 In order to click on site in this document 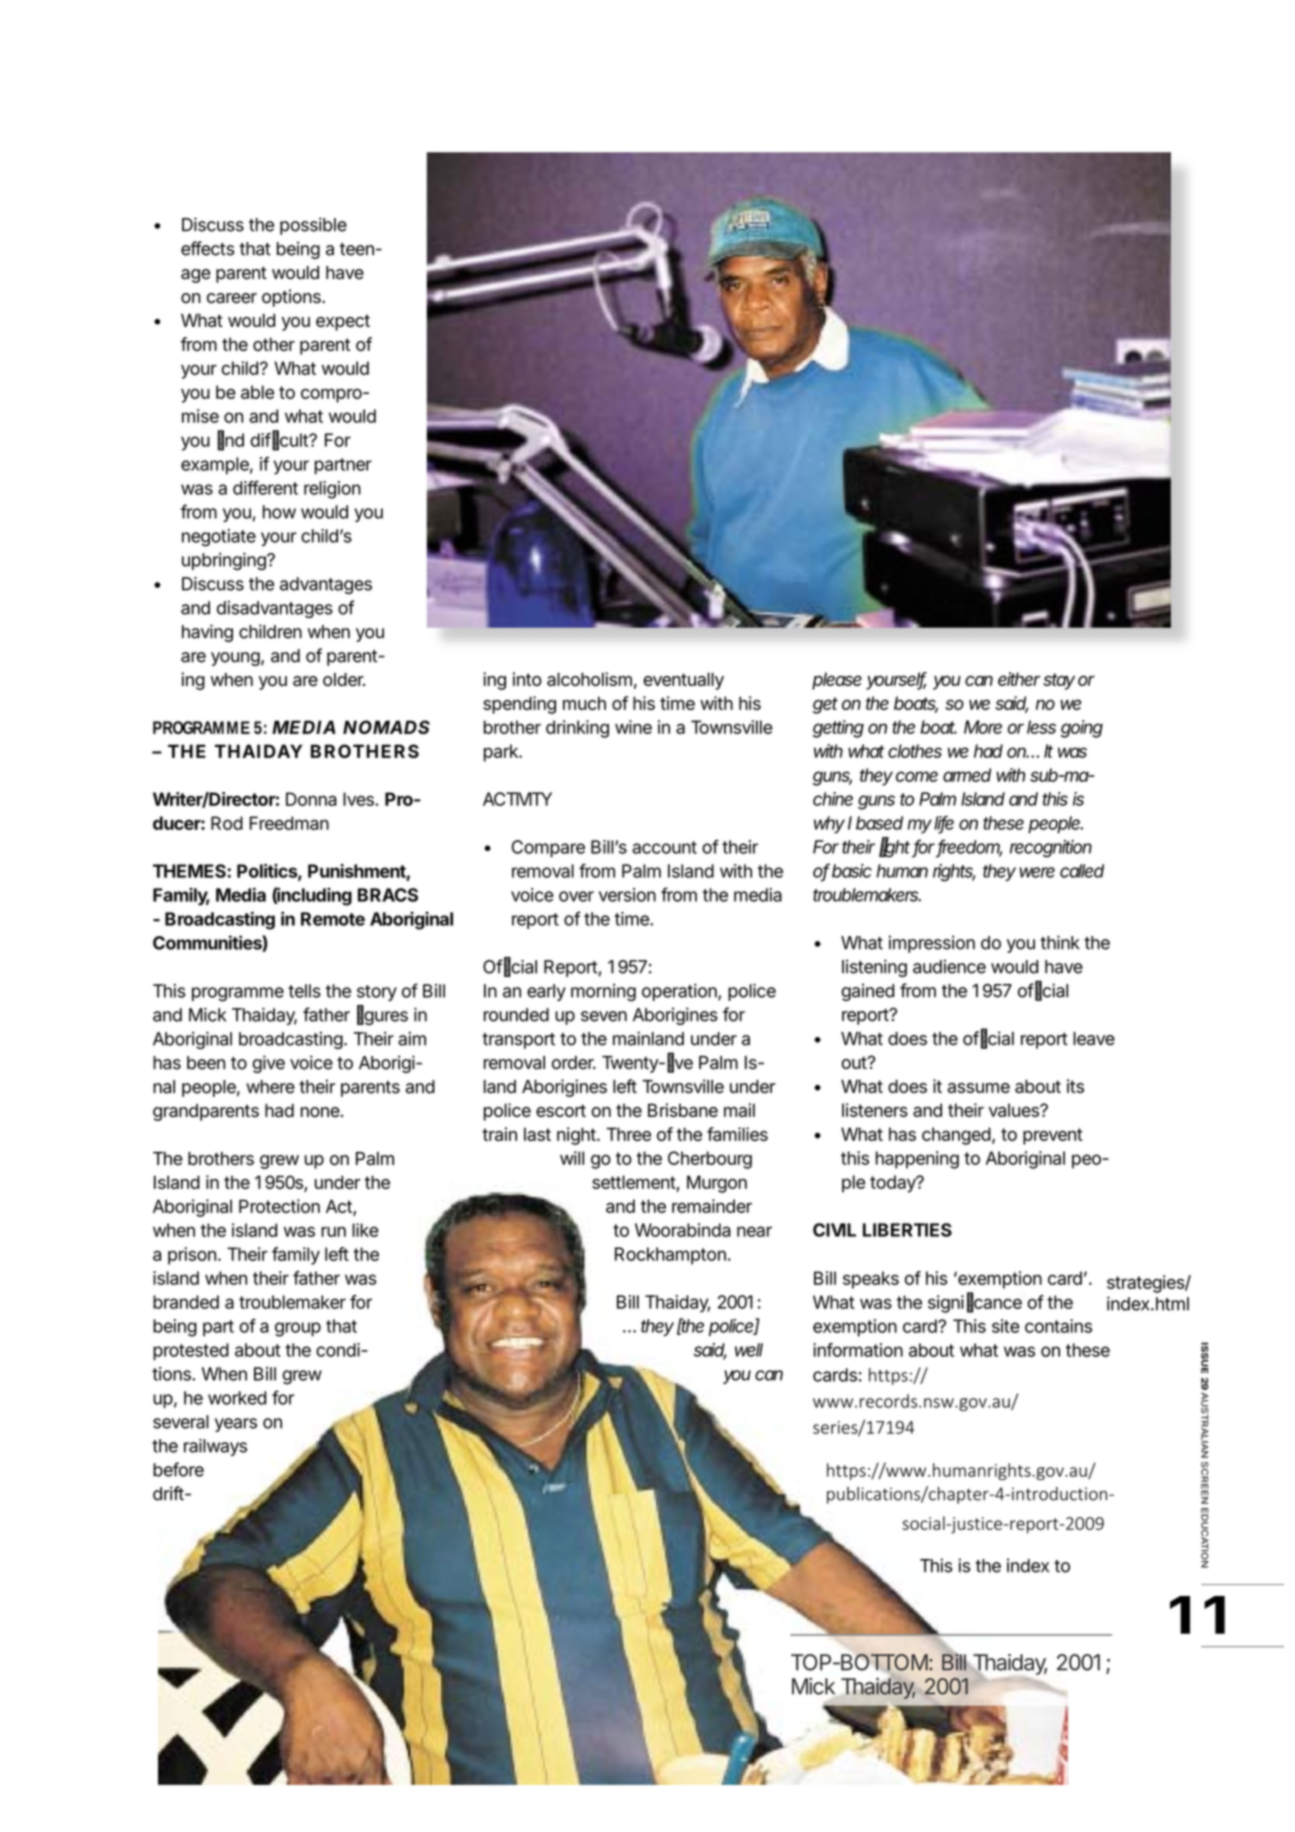, I will do `click(1006, 1326)`.
